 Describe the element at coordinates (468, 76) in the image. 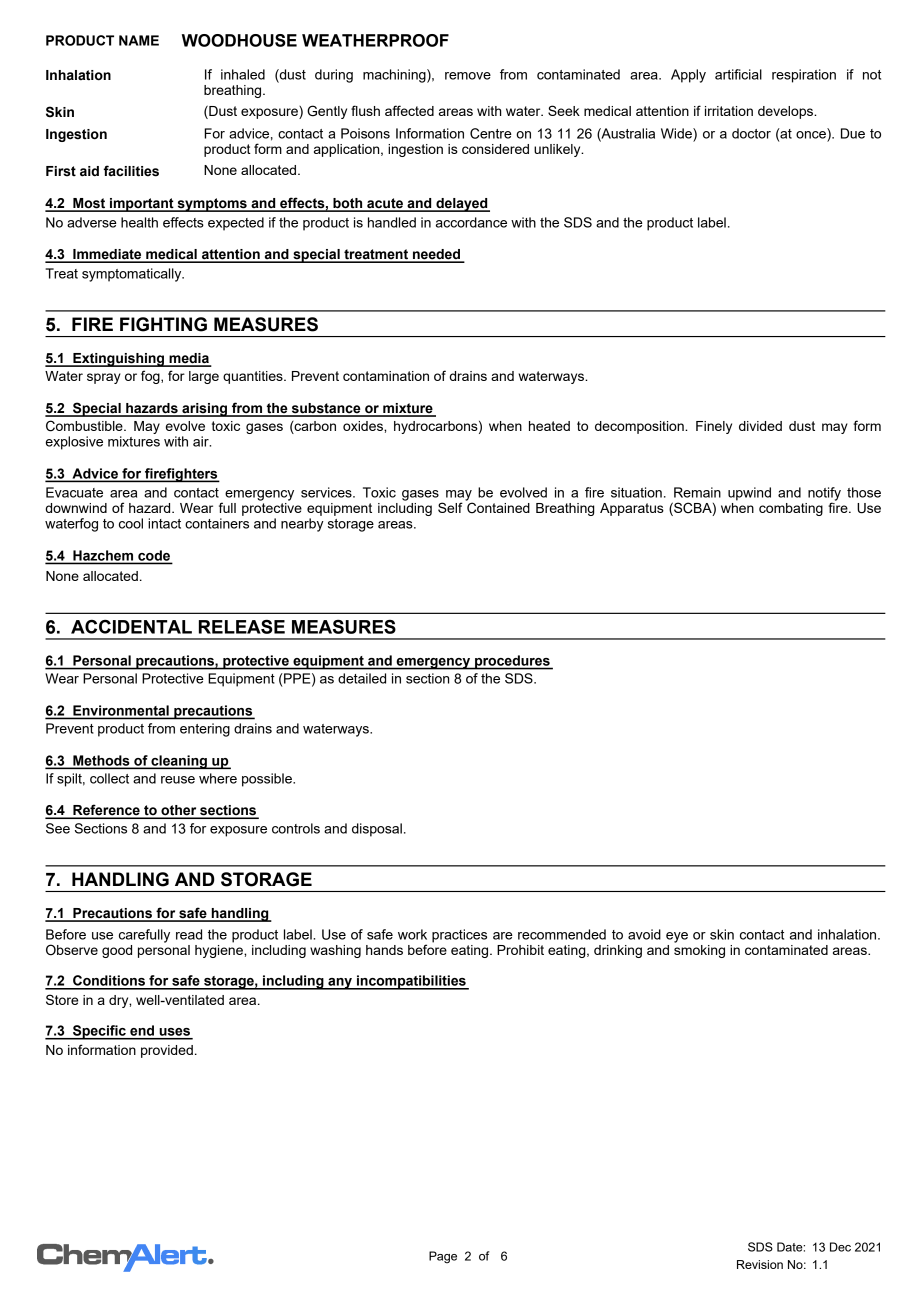

I see `remove` at that location.
